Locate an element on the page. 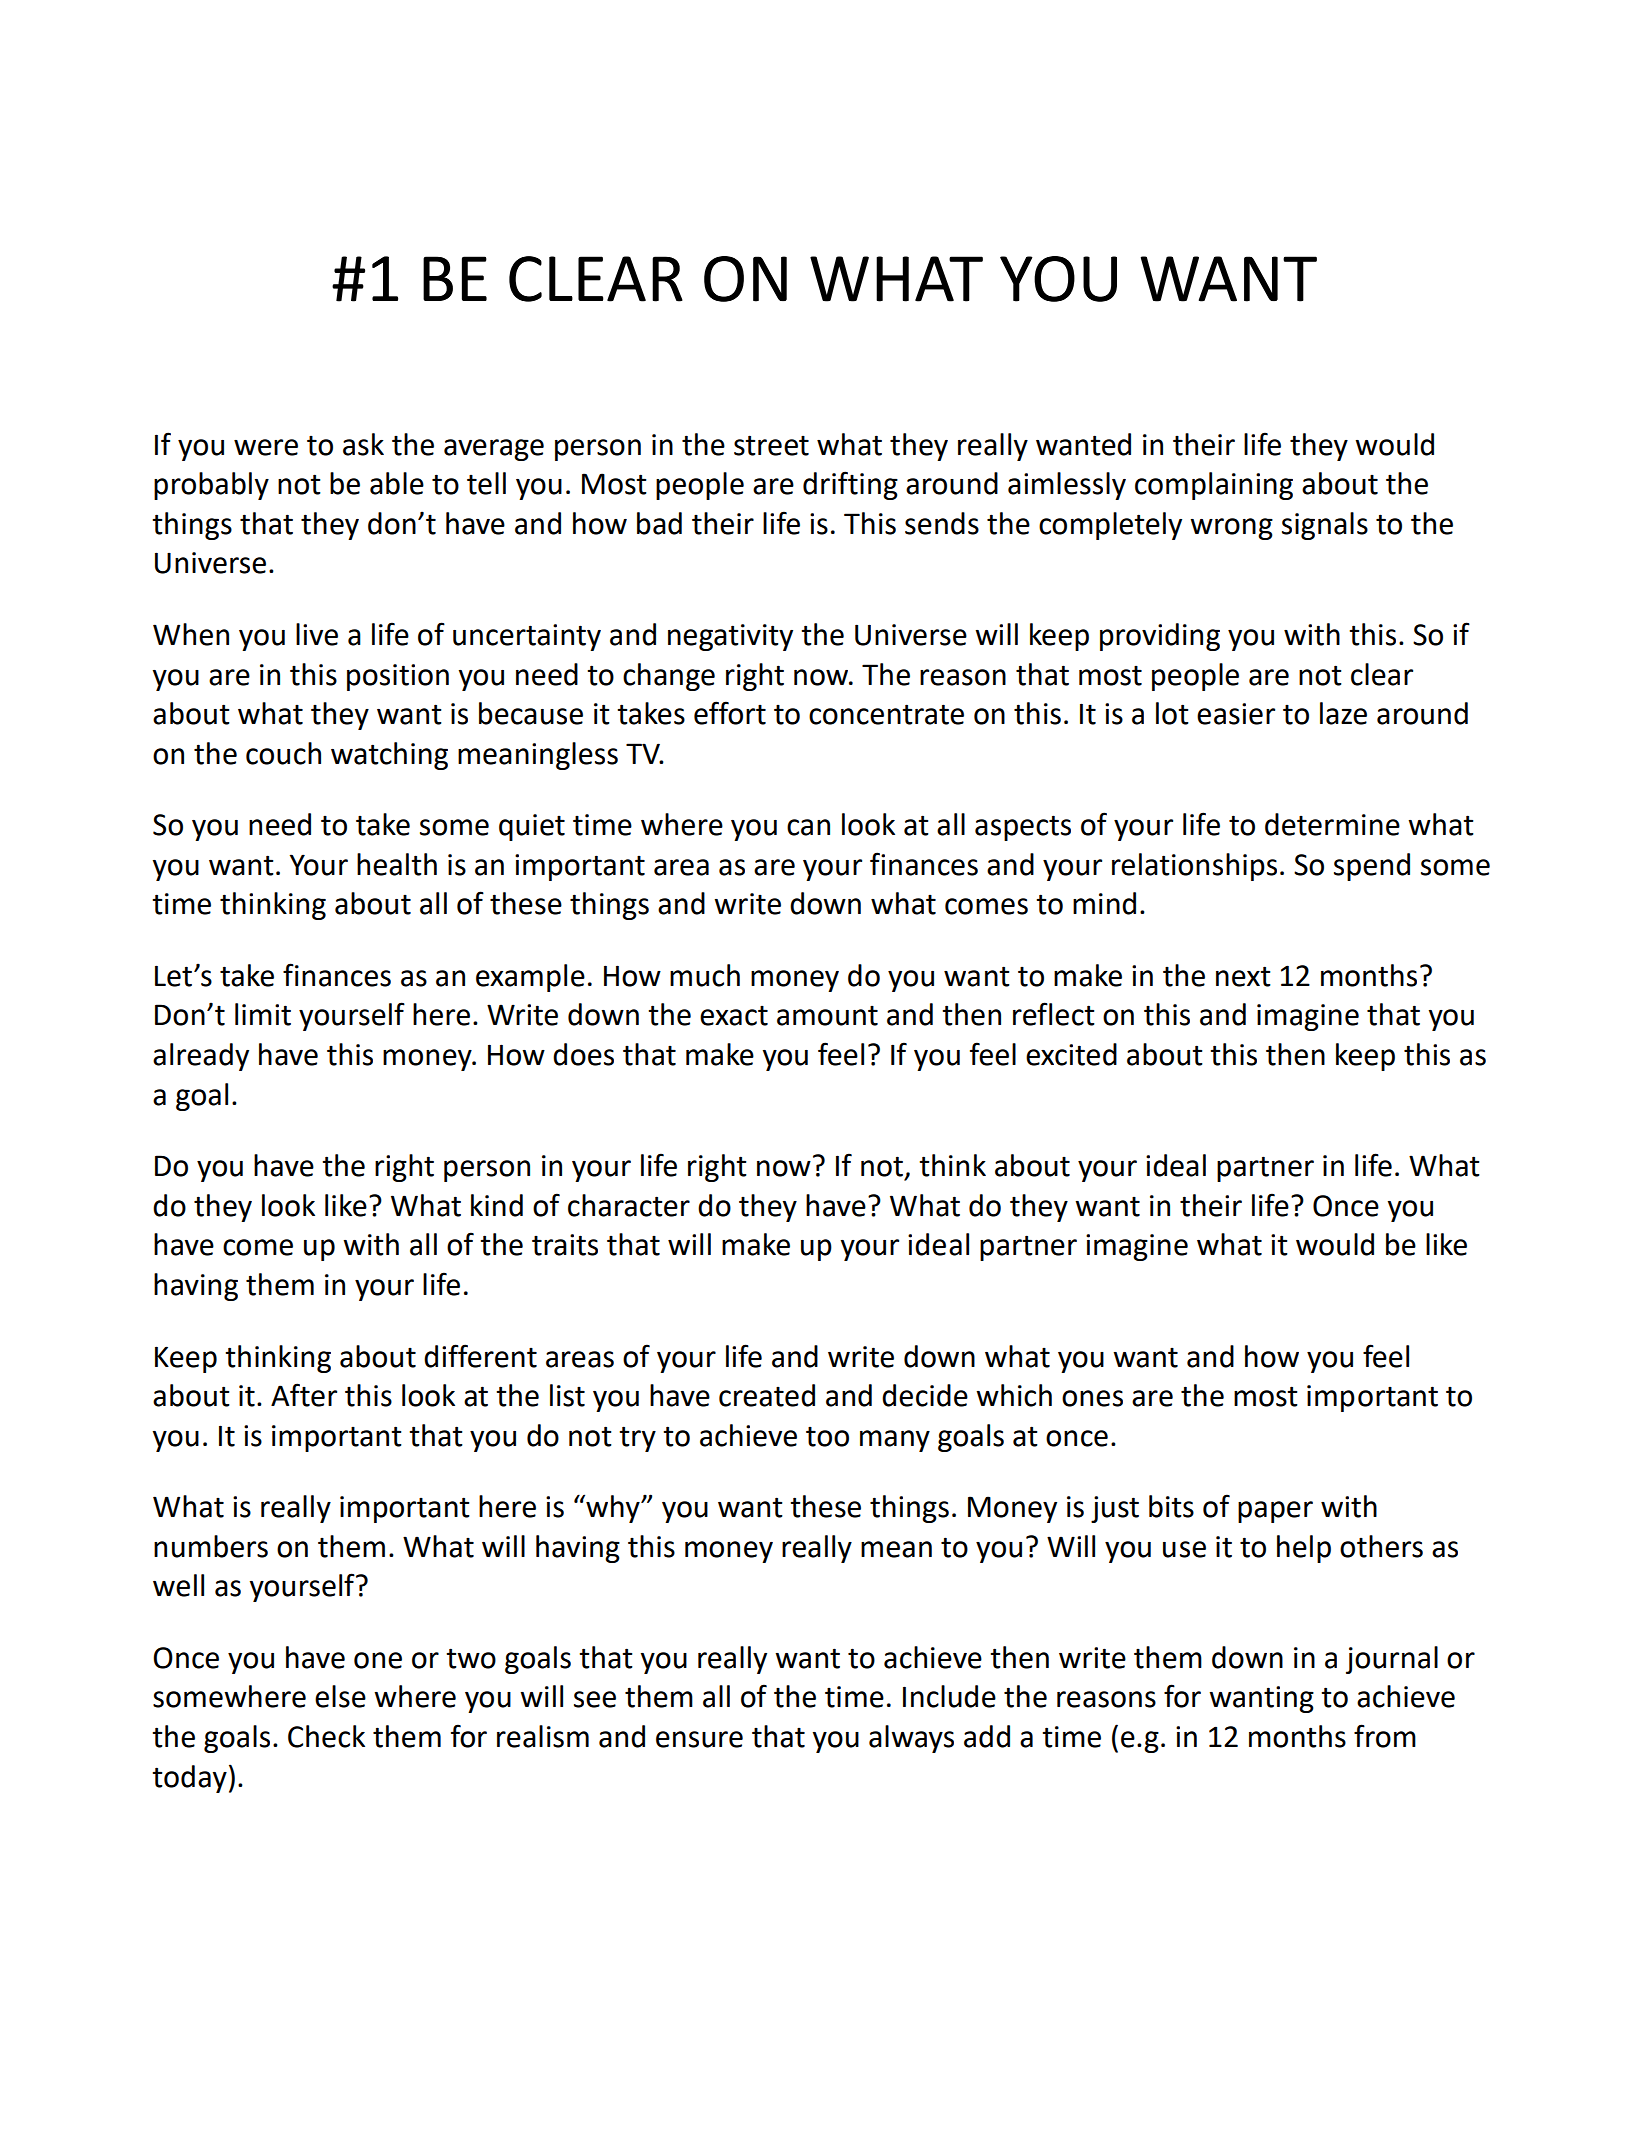 The width and height of the page is (1649, 2134). drifting is located at coordinates (850, 485).
